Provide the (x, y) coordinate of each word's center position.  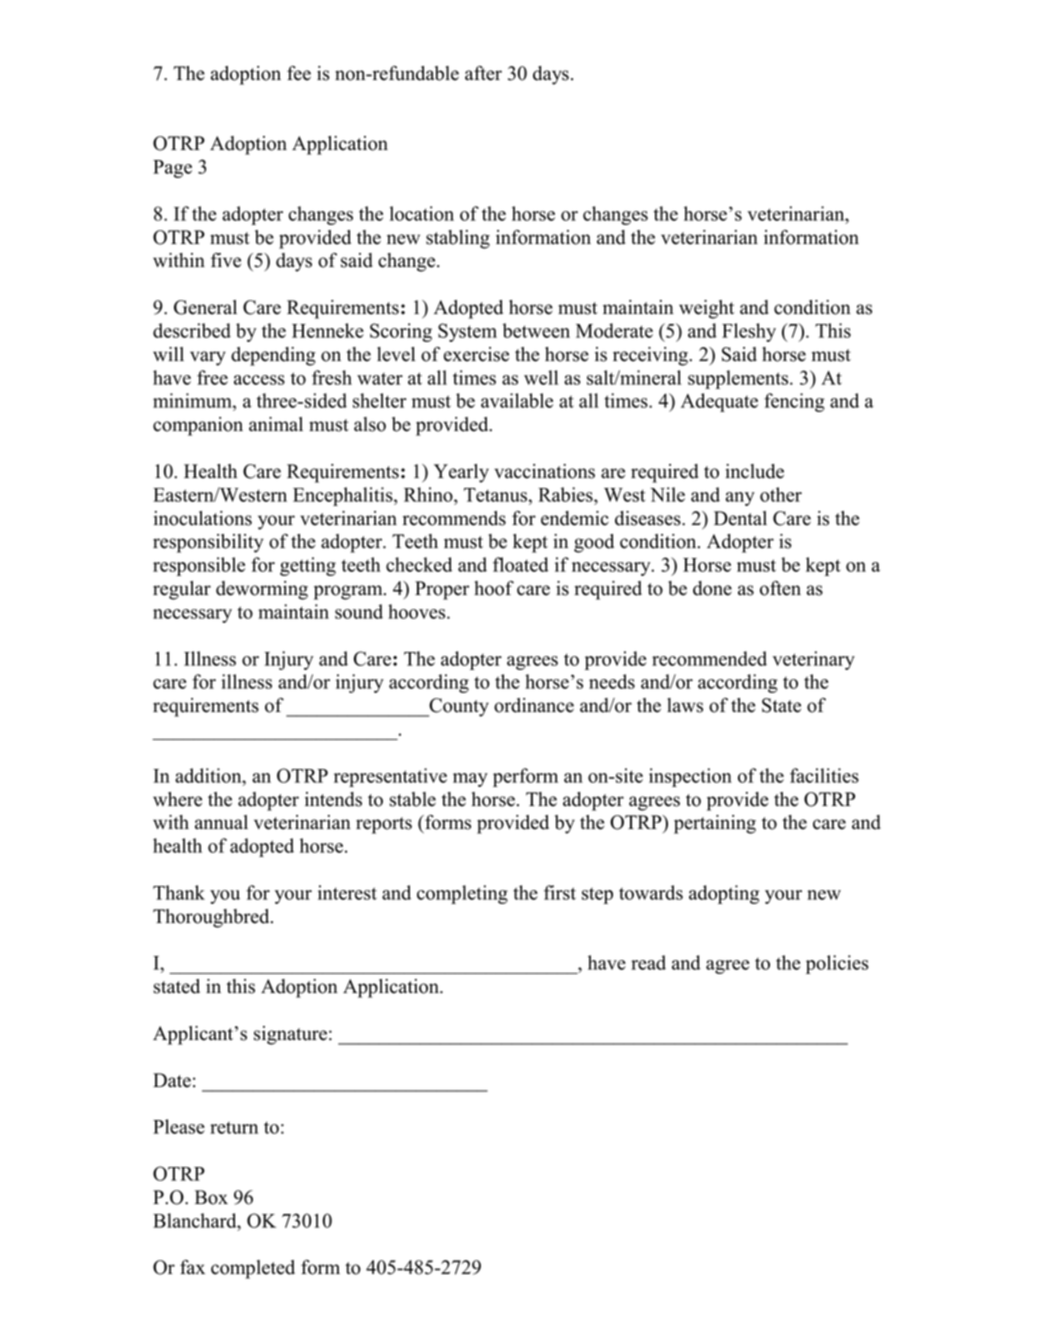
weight (706, 309)
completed (253, 1269)
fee (299, 73)
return (234, 1128)
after (483, 73)
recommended (709, 658)
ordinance (534, 705)
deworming (262, 590)
